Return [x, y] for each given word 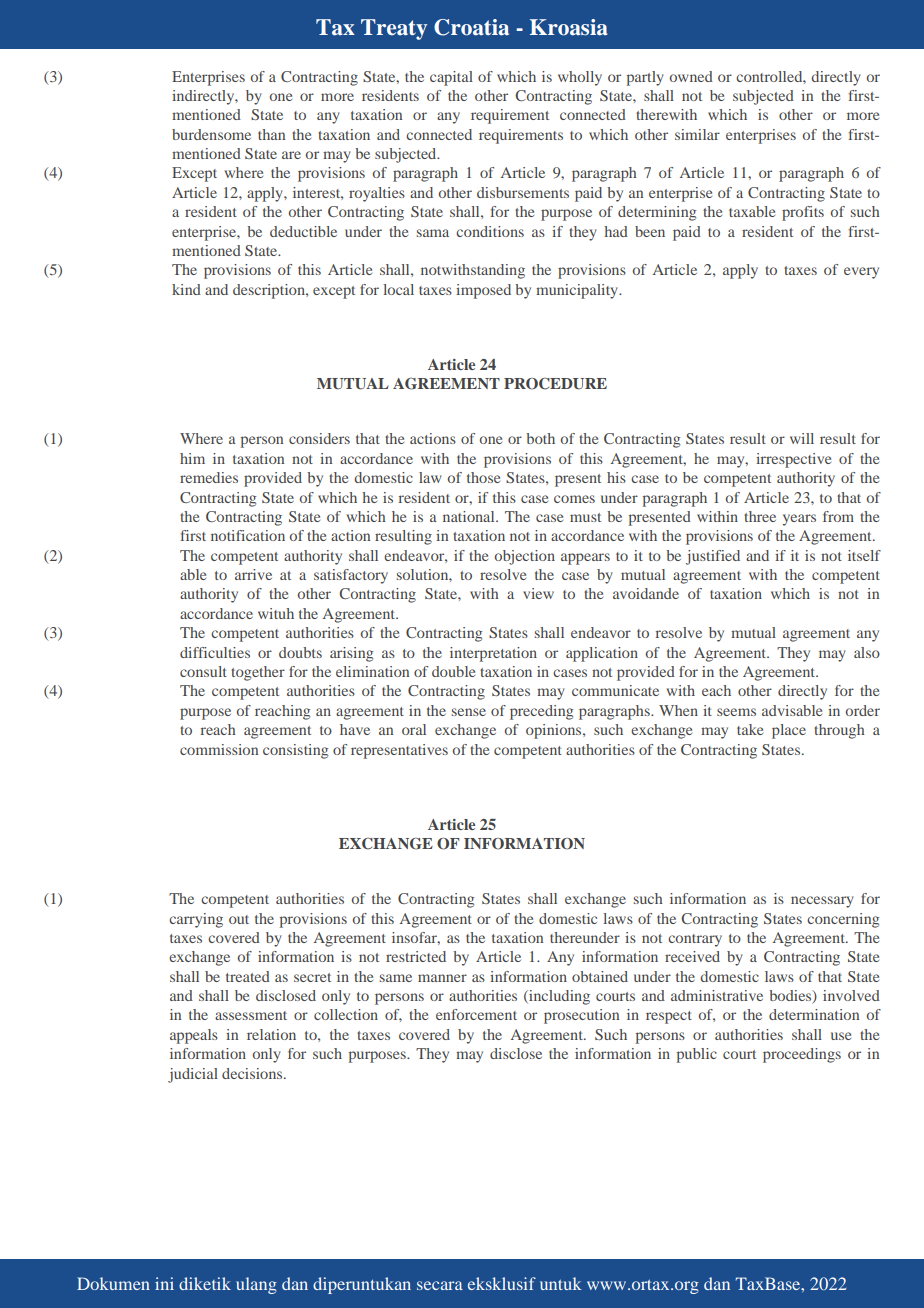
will [802, 438]
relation [271, 1034]
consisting [295, 751]
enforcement [476, 1014]
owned [691, 76]
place [789, 731]
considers [319, 438]
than [271, 134]
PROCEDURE [555, 384]
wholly [580, 78]
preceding [541, 712]
